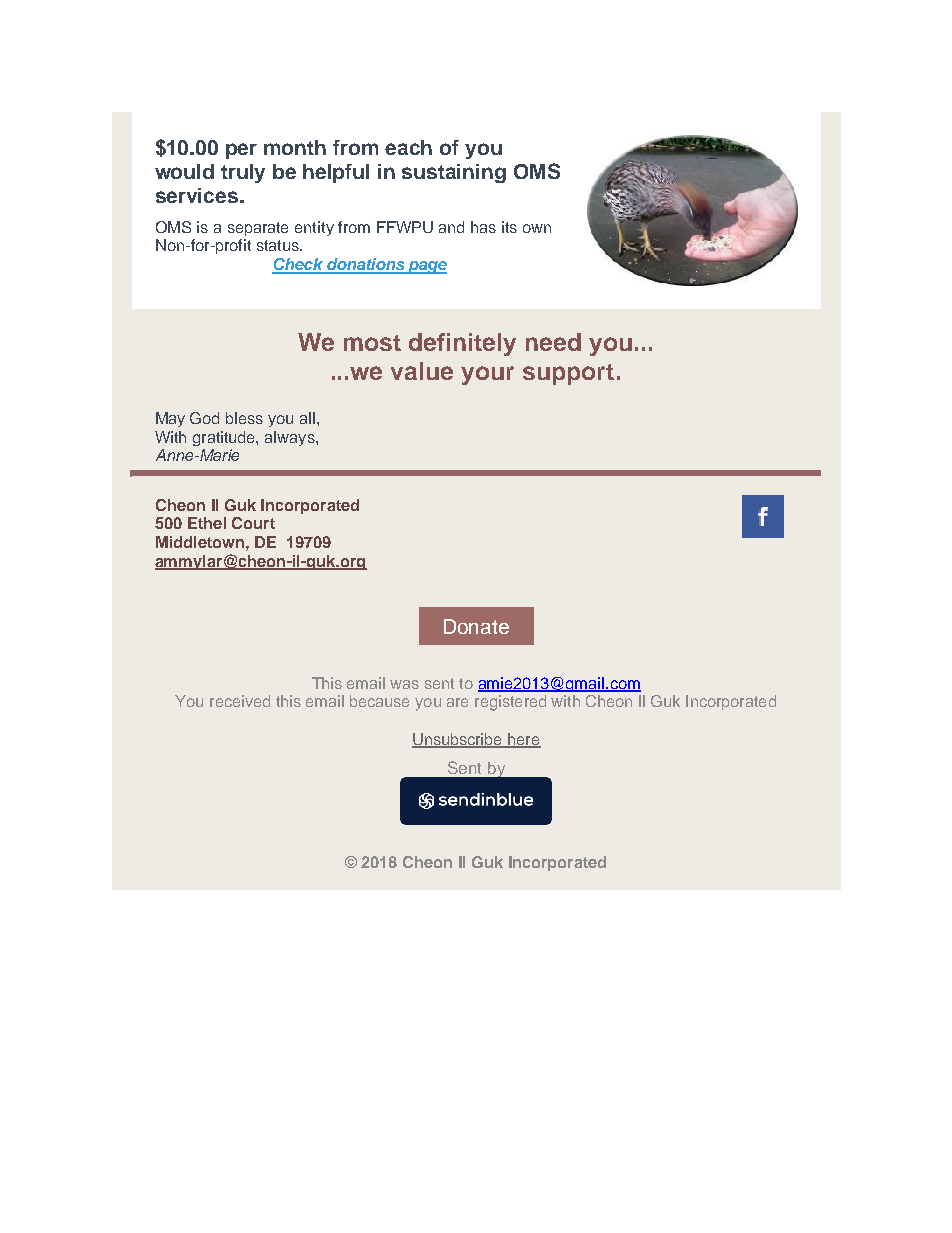 The height and width of the page is (1233, 952). Describe the element at coordinates (487, 375) in the page. I see `your` at that location.
